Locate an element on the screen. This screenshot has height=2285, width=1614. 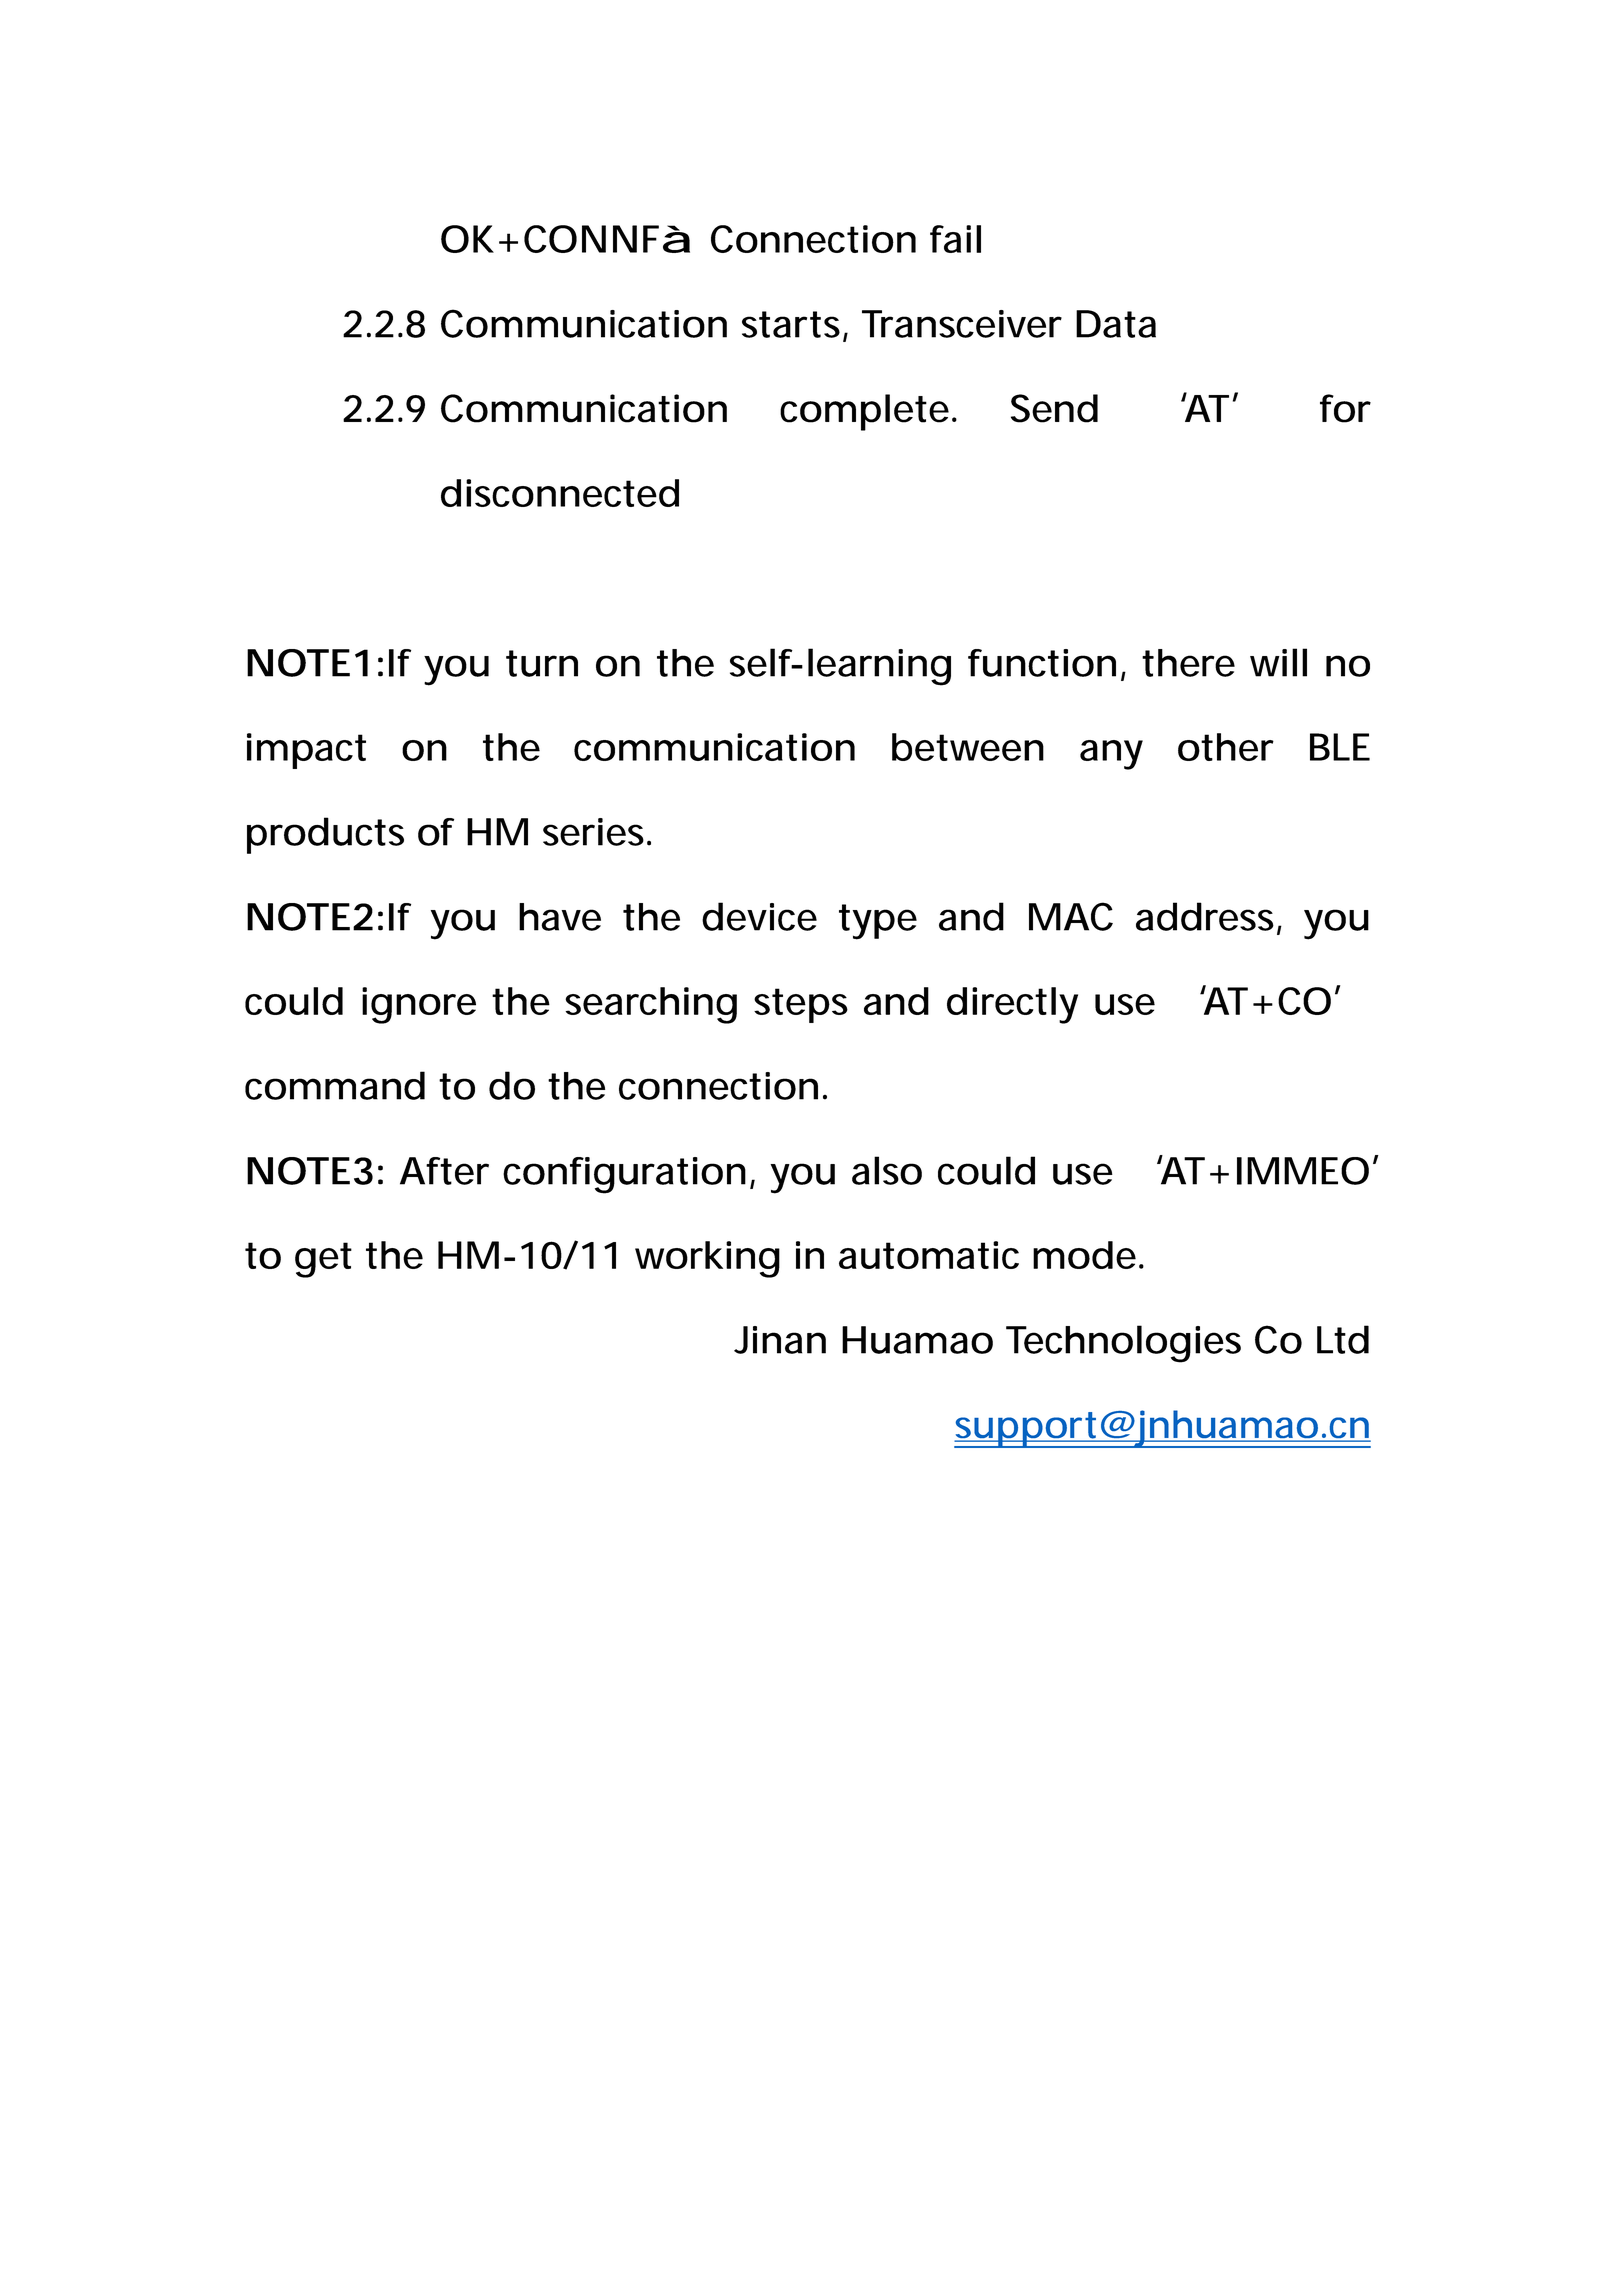
starts is located at coordinates (793, 325).
